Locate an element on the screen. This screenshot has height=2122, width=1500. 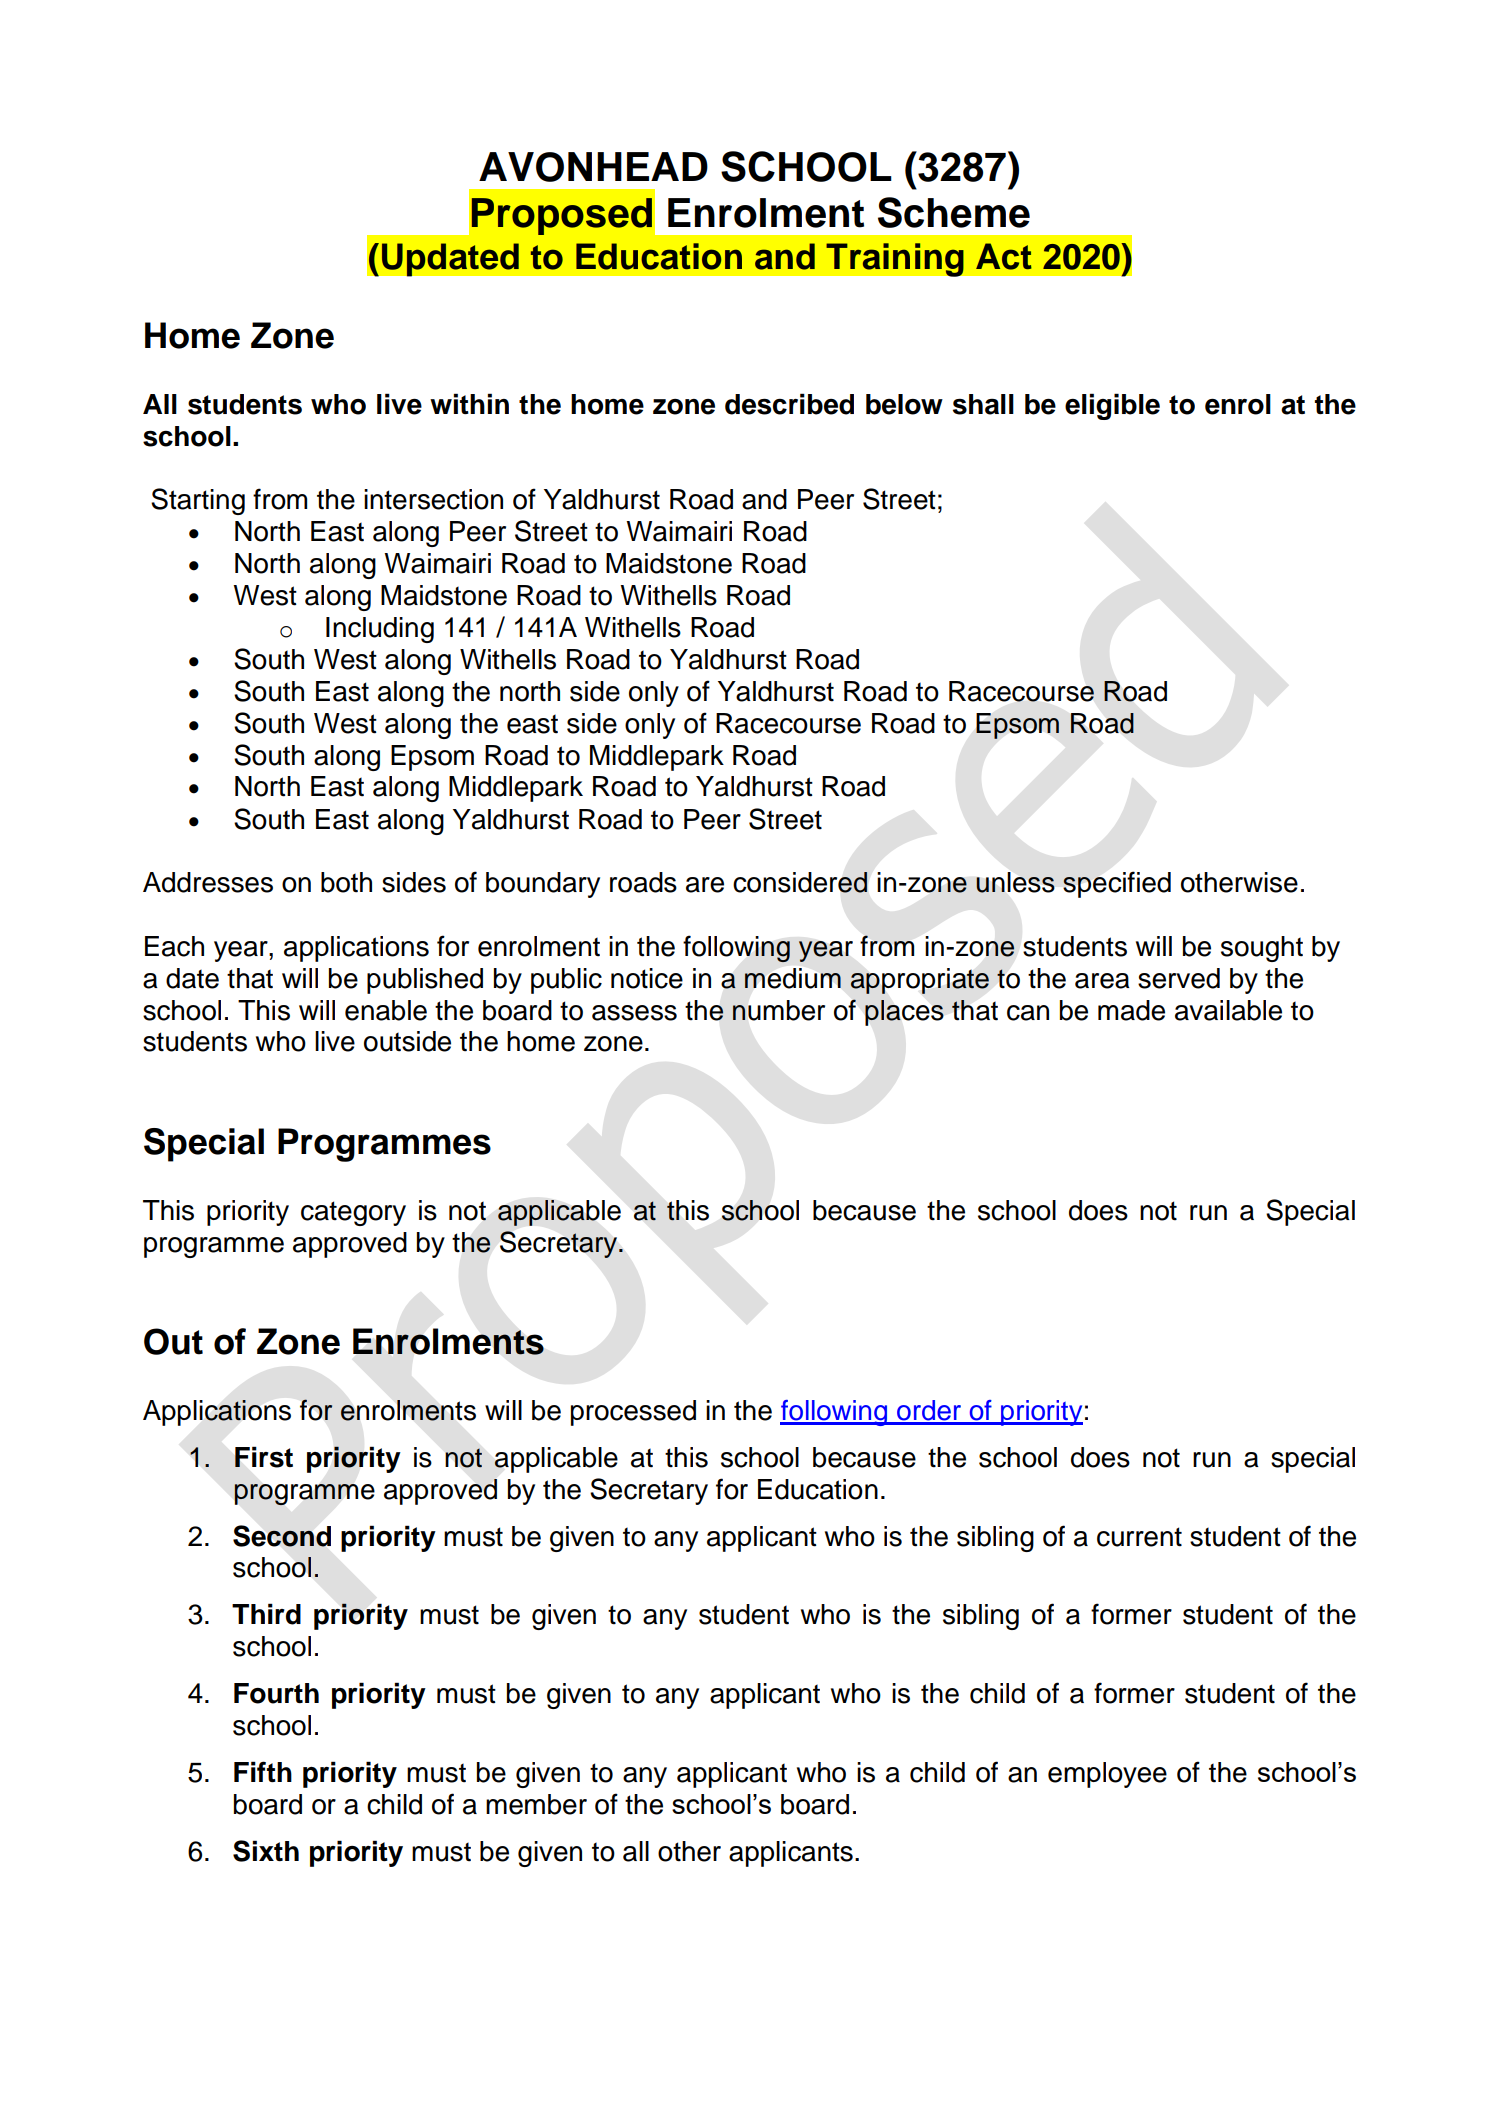
processed is located at coordinates (633, 1413).
